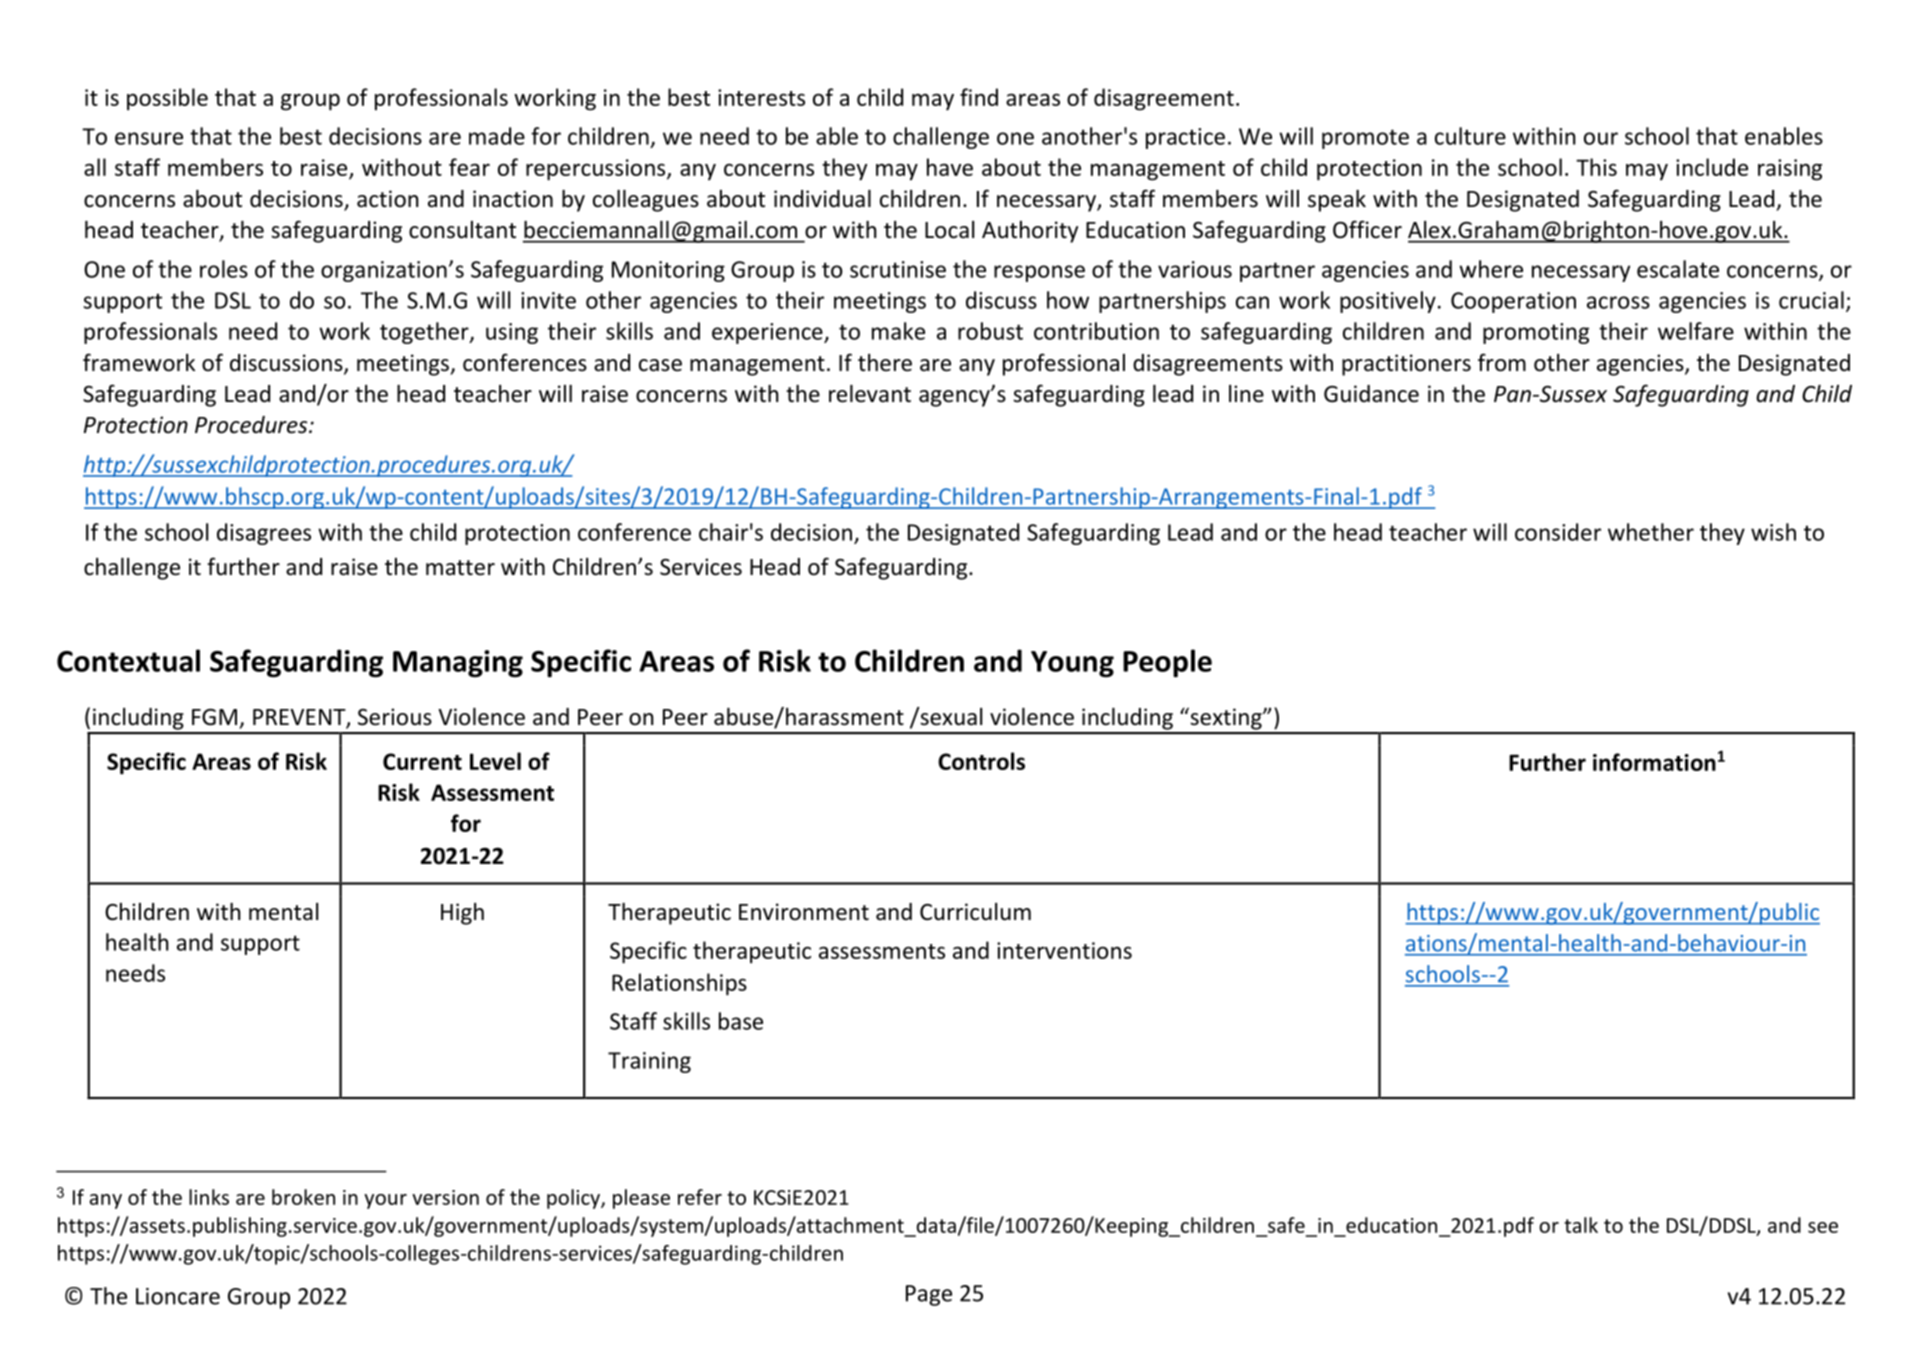 The image size is (1929, 1364). I want to click on This, so click(1596, 167).
